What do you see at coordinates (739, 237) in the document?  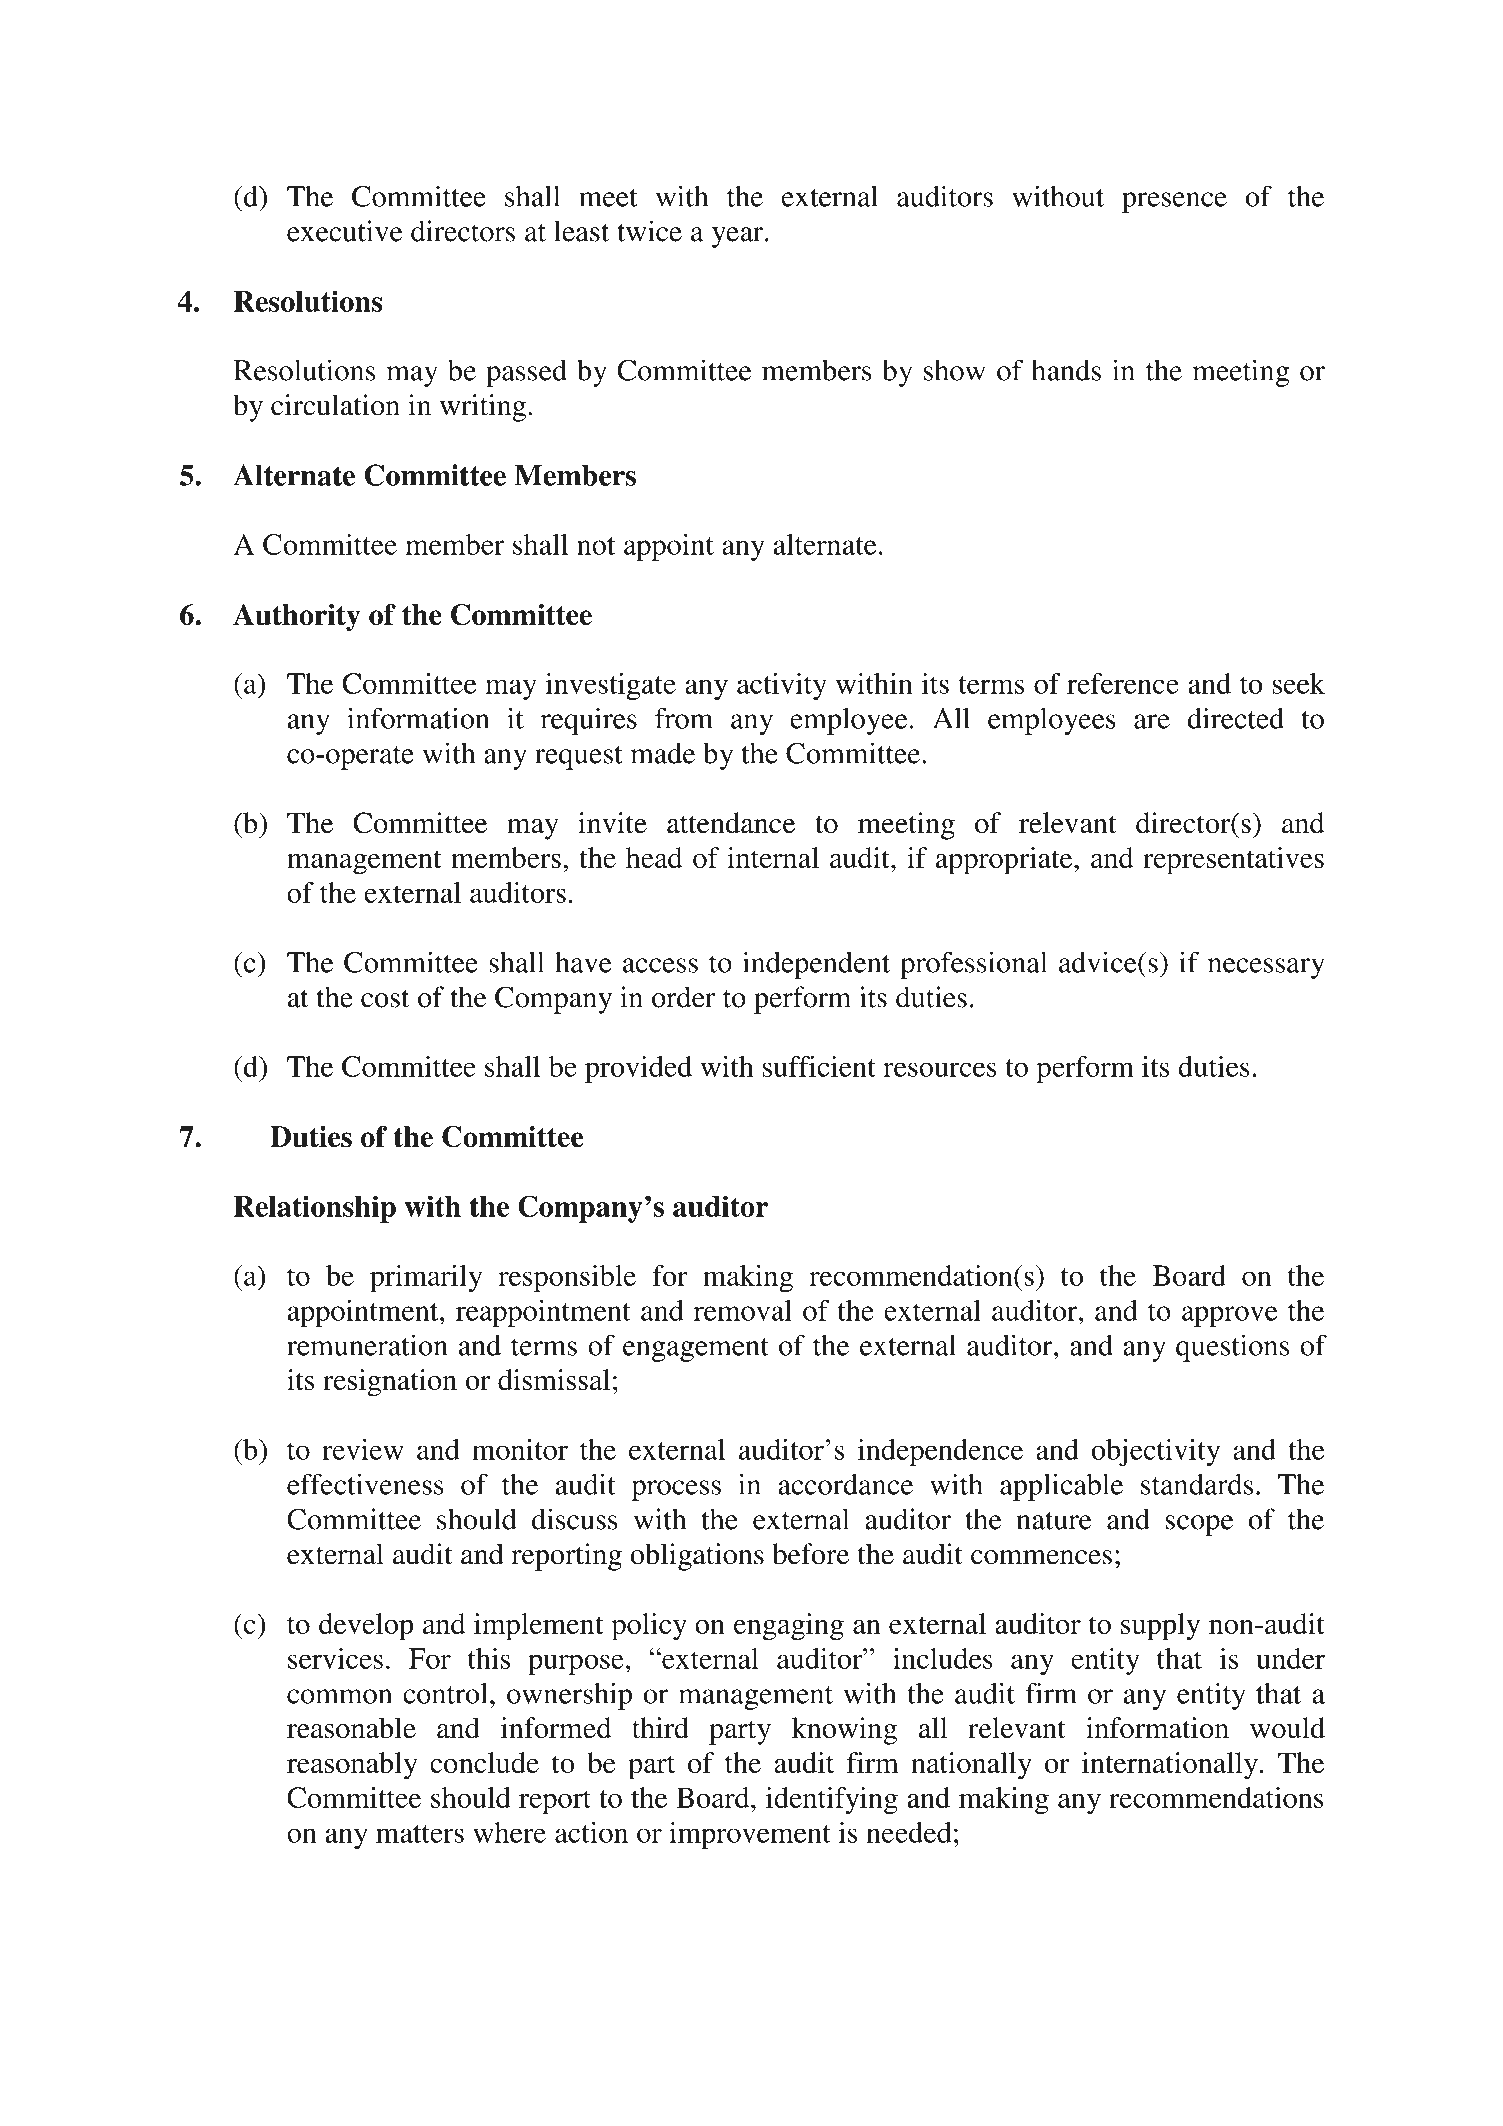 I see `year` at bounding box center [739, 237].
